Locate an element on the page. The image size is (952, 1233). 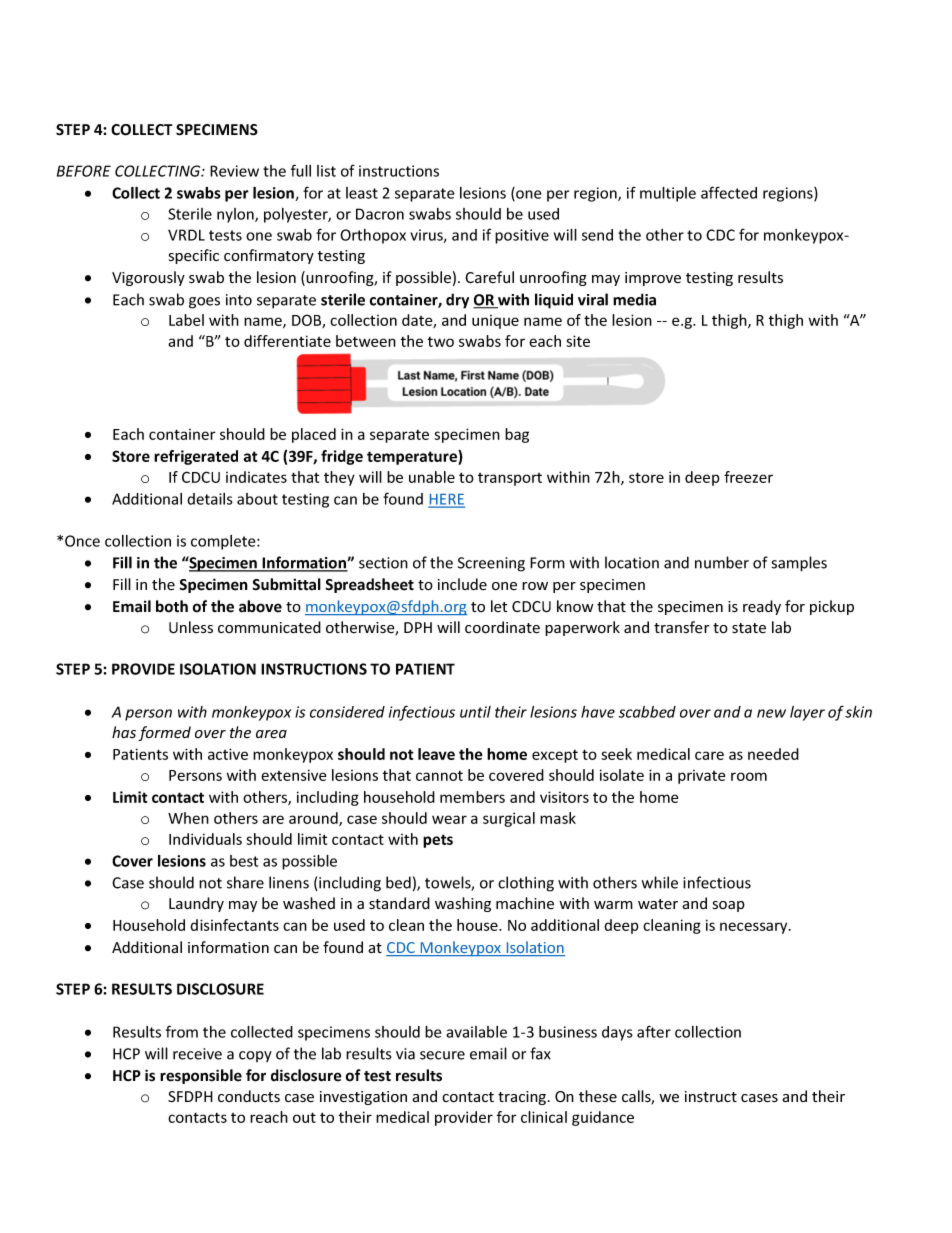
Label is located at coordinates (186, 320).
